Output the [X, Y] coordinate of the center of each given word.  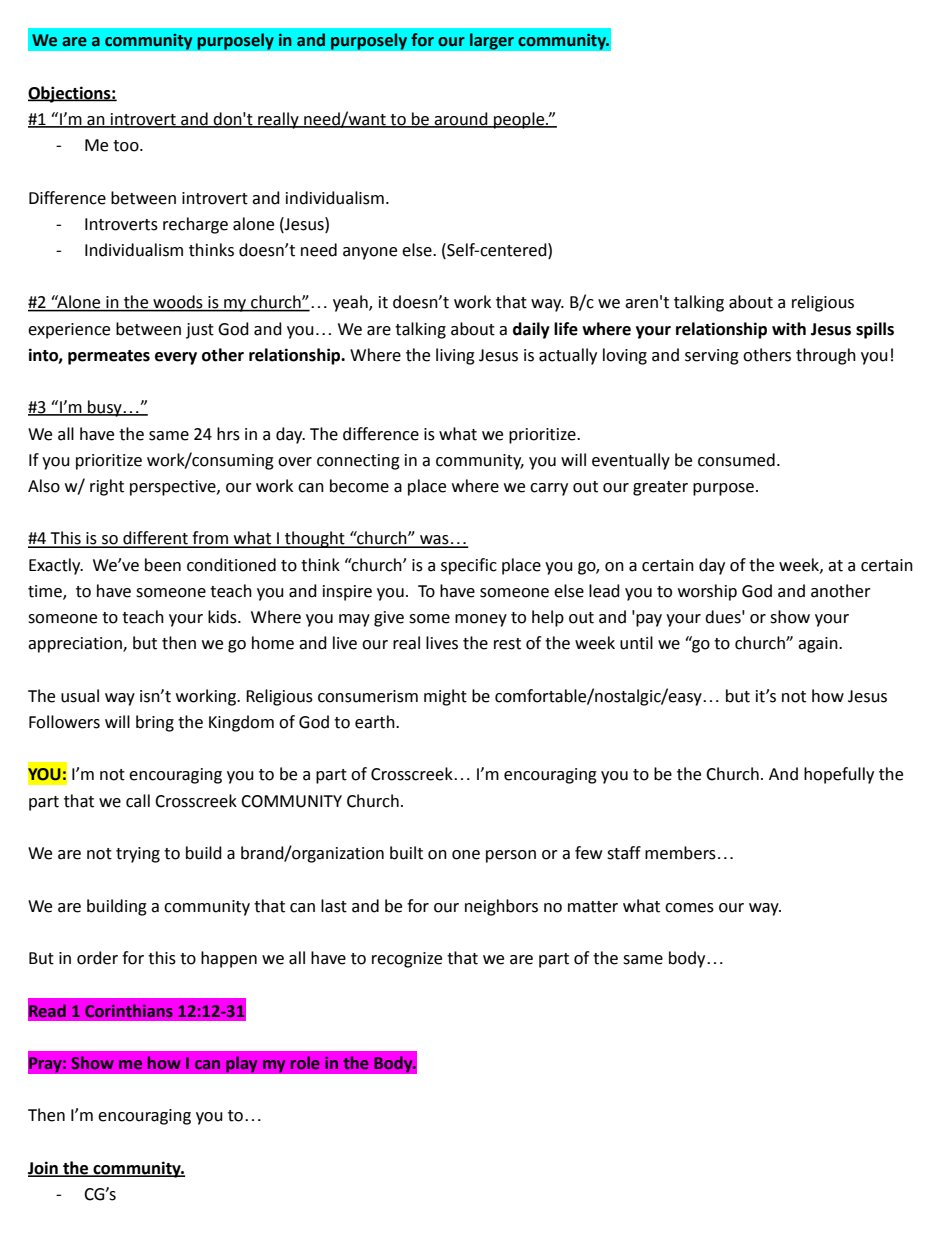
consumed [736, 460]
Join [44, 1169]
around [461, 119]
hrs [228, 434]
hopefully [839, 775]
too [127, 146]
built [406, 853]
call [138, 801]
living [455, 356]
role [305, 1063]
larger [491, 41]
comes [689, 908]
